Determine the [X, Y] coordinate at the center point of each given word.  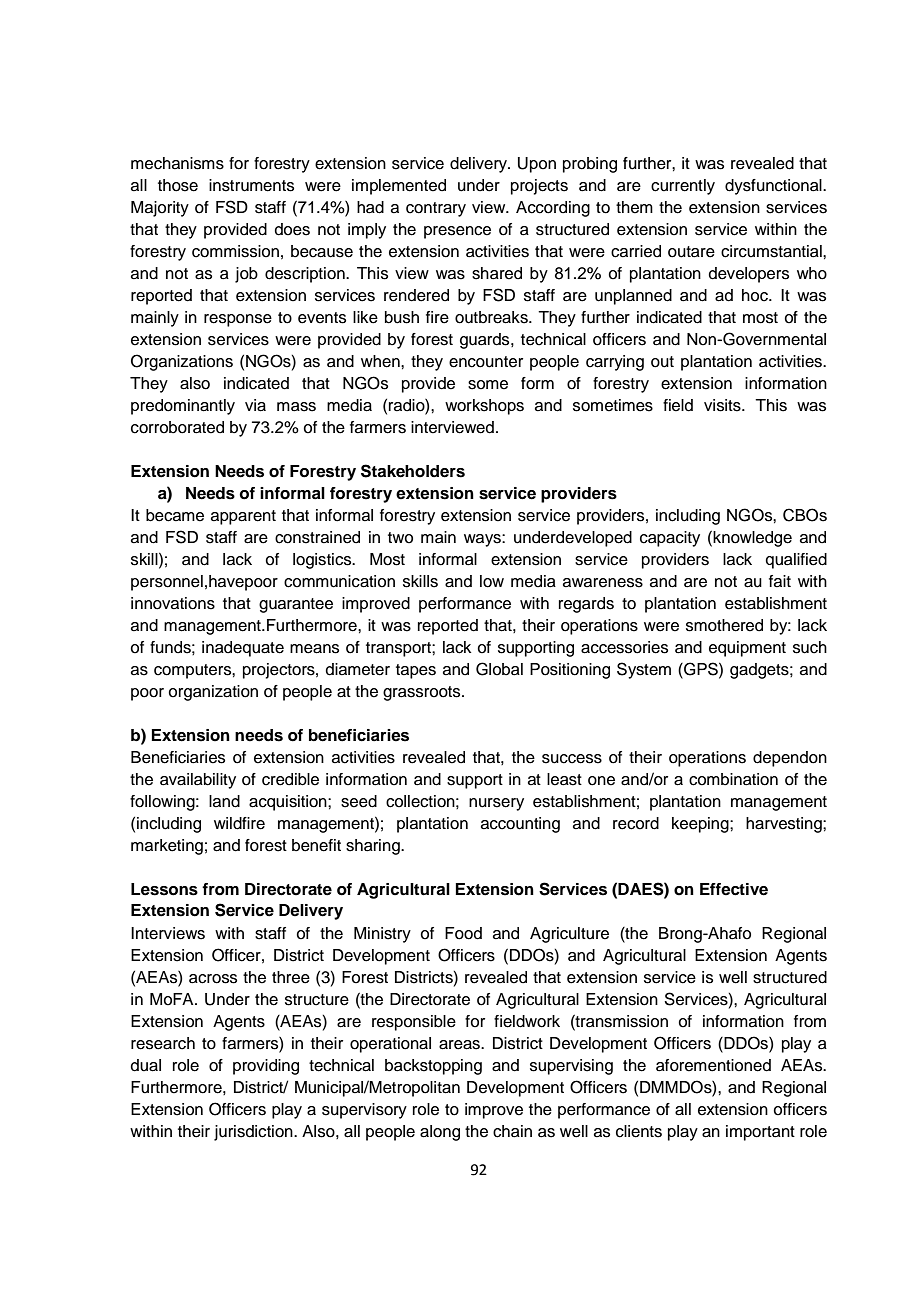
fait [780, 581]
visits [723, 405]
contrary [436, 209]
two [400, 538]
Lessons [164, 889]
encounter [486, 362]
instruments [251, 185]
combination [733, 779]
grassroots [423, 693]
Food [463, 933]
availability [198, 781]
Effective [734, 889]
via [255, 405]
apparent [243, 517]
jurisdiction [254, 1133]
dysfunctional [774, 187]
